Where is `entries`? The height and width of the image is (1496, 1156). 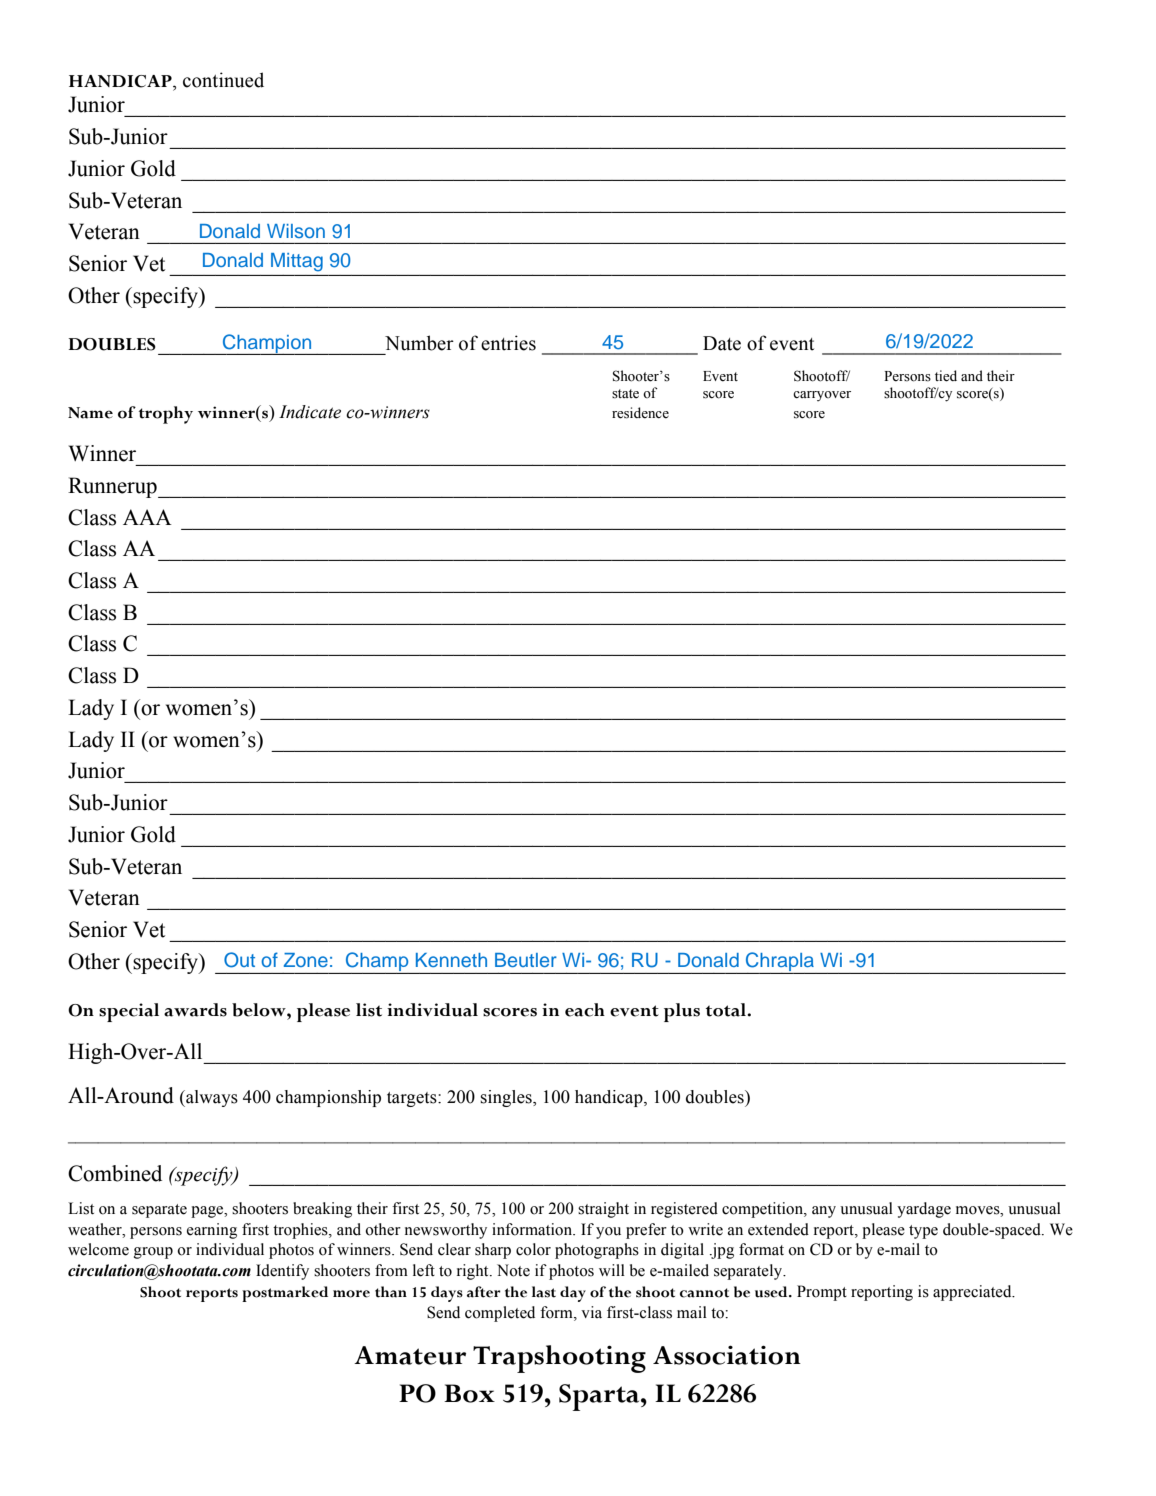
entries is located at coordinates (508, 343).
